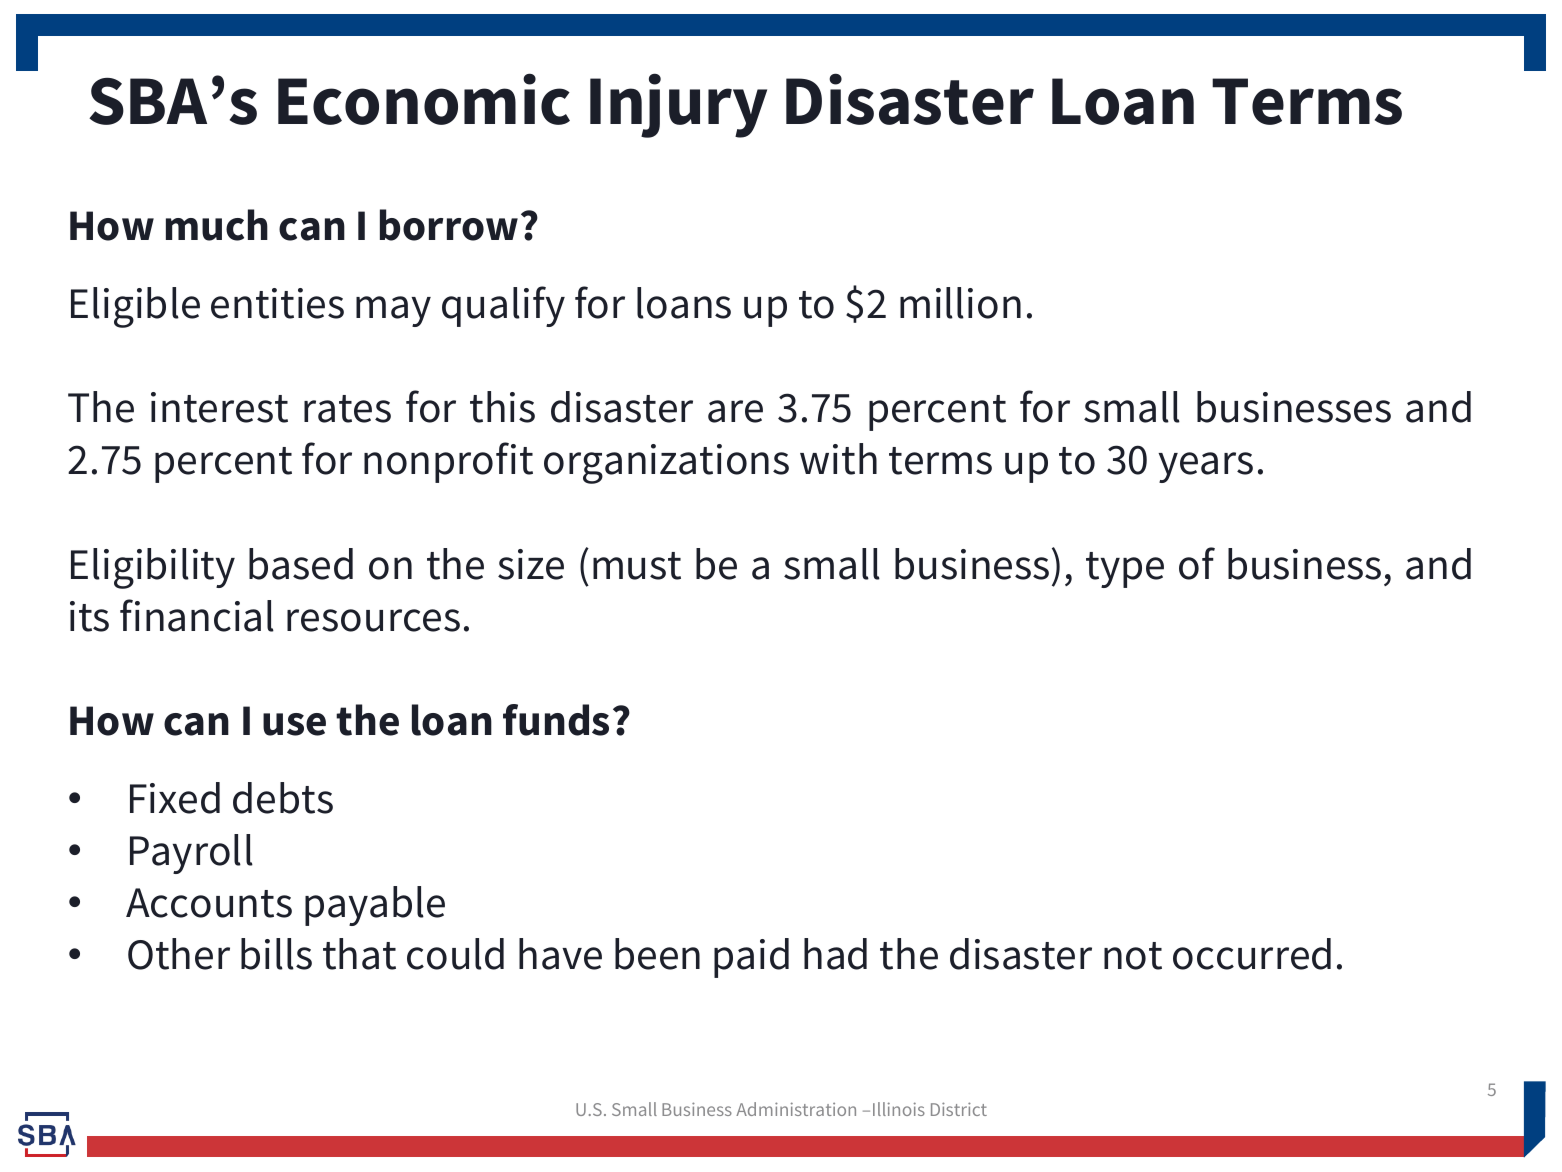  I want to click on are, so click(735, 411).
